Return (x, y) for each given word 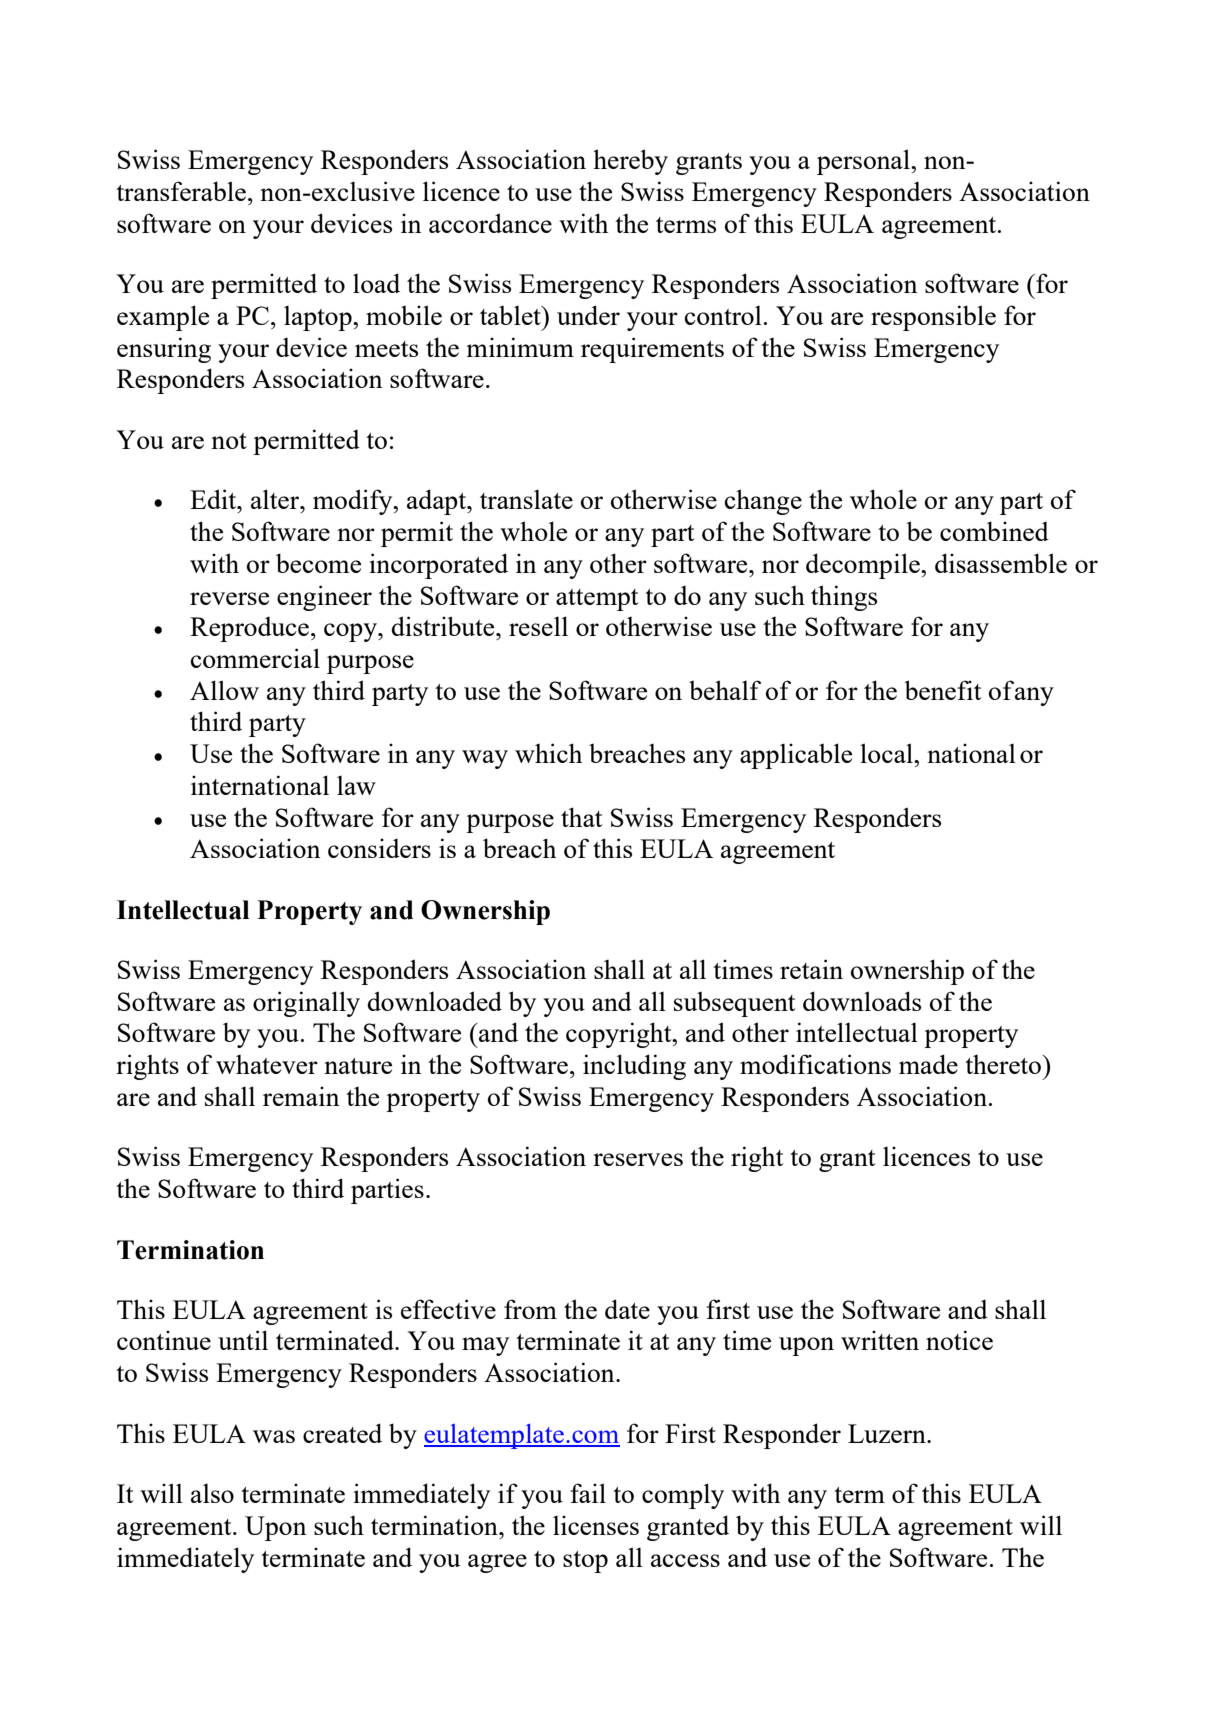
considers (379, 848)
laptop (319, 318)
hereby (630, 162)
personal (864, 162)
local (887, 753)
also (212, 1493)
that (581, 817)
